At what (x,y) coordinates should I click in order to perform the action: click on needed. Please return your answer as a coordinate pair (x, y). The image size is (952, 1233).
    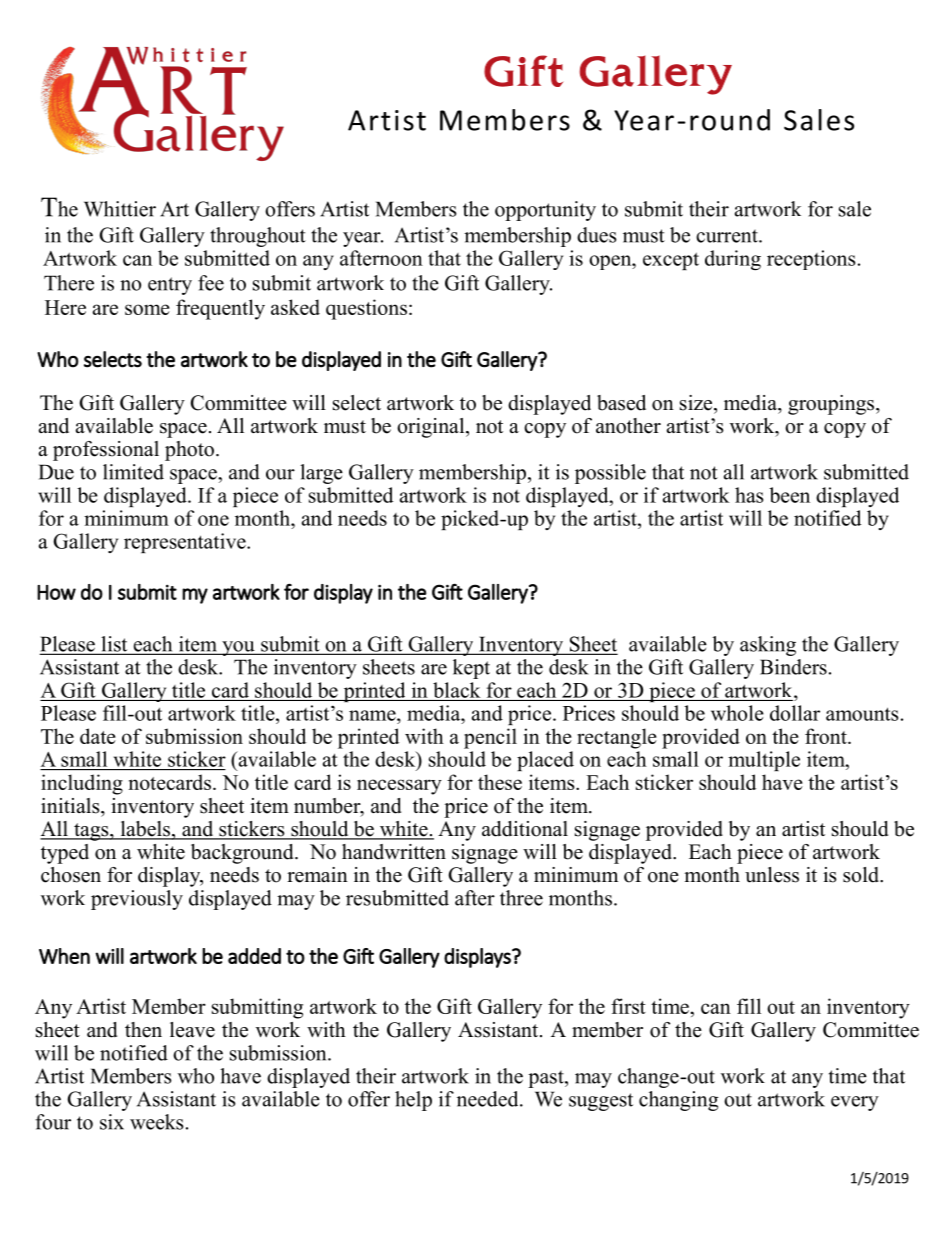
    Looking at the image, I should click on (489, 1099).
